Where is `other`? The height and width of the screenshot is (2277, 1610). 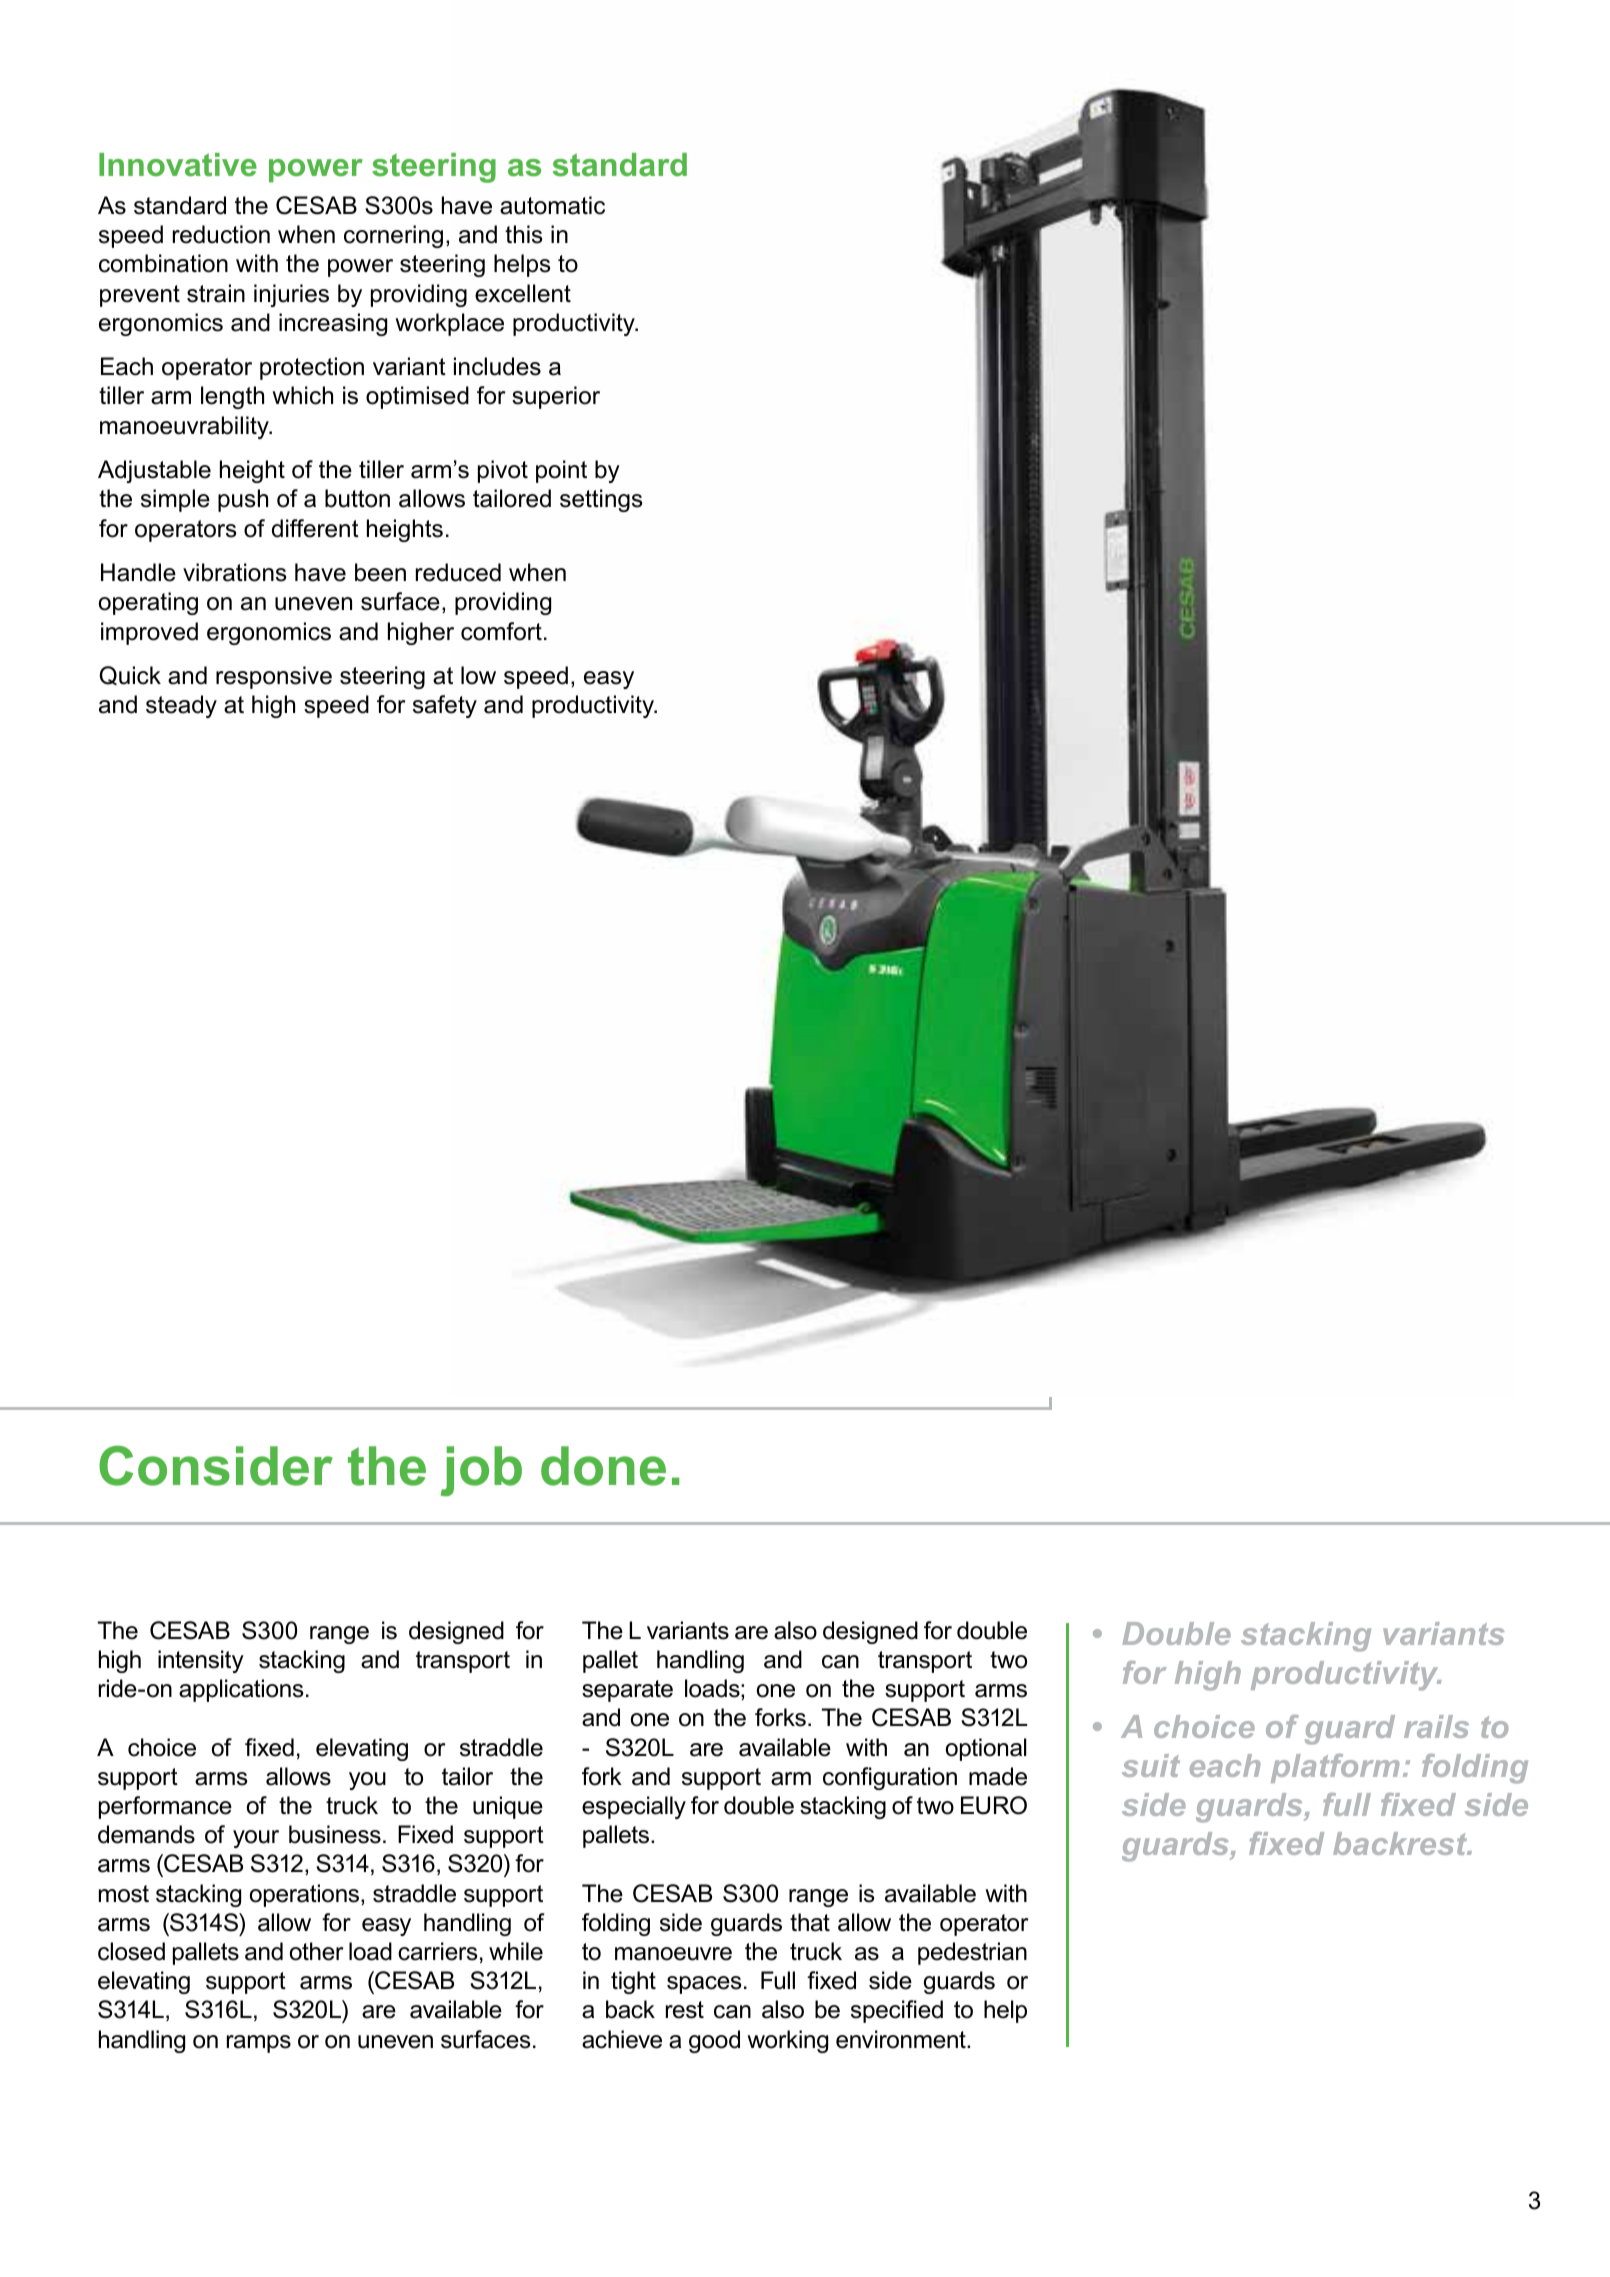 other is located at coordinates (316, 1951).
